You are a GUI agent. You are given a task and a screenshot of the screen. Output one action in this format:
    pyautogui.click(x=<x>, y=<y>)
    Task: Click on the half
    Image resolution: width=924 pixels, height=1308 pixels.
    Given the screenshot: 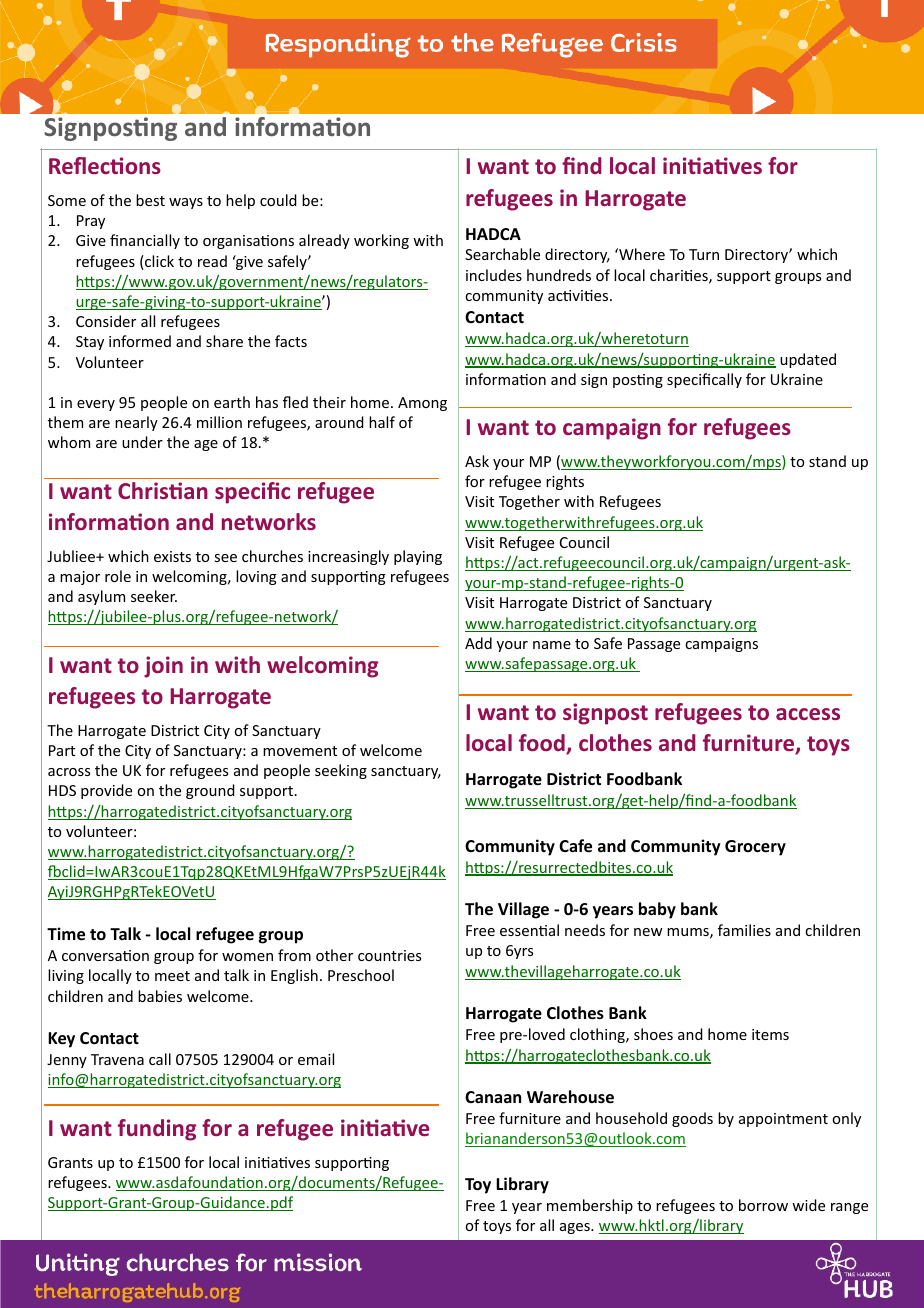 What is the action you would take?
    pyautogui.click(x=382, y=422)
